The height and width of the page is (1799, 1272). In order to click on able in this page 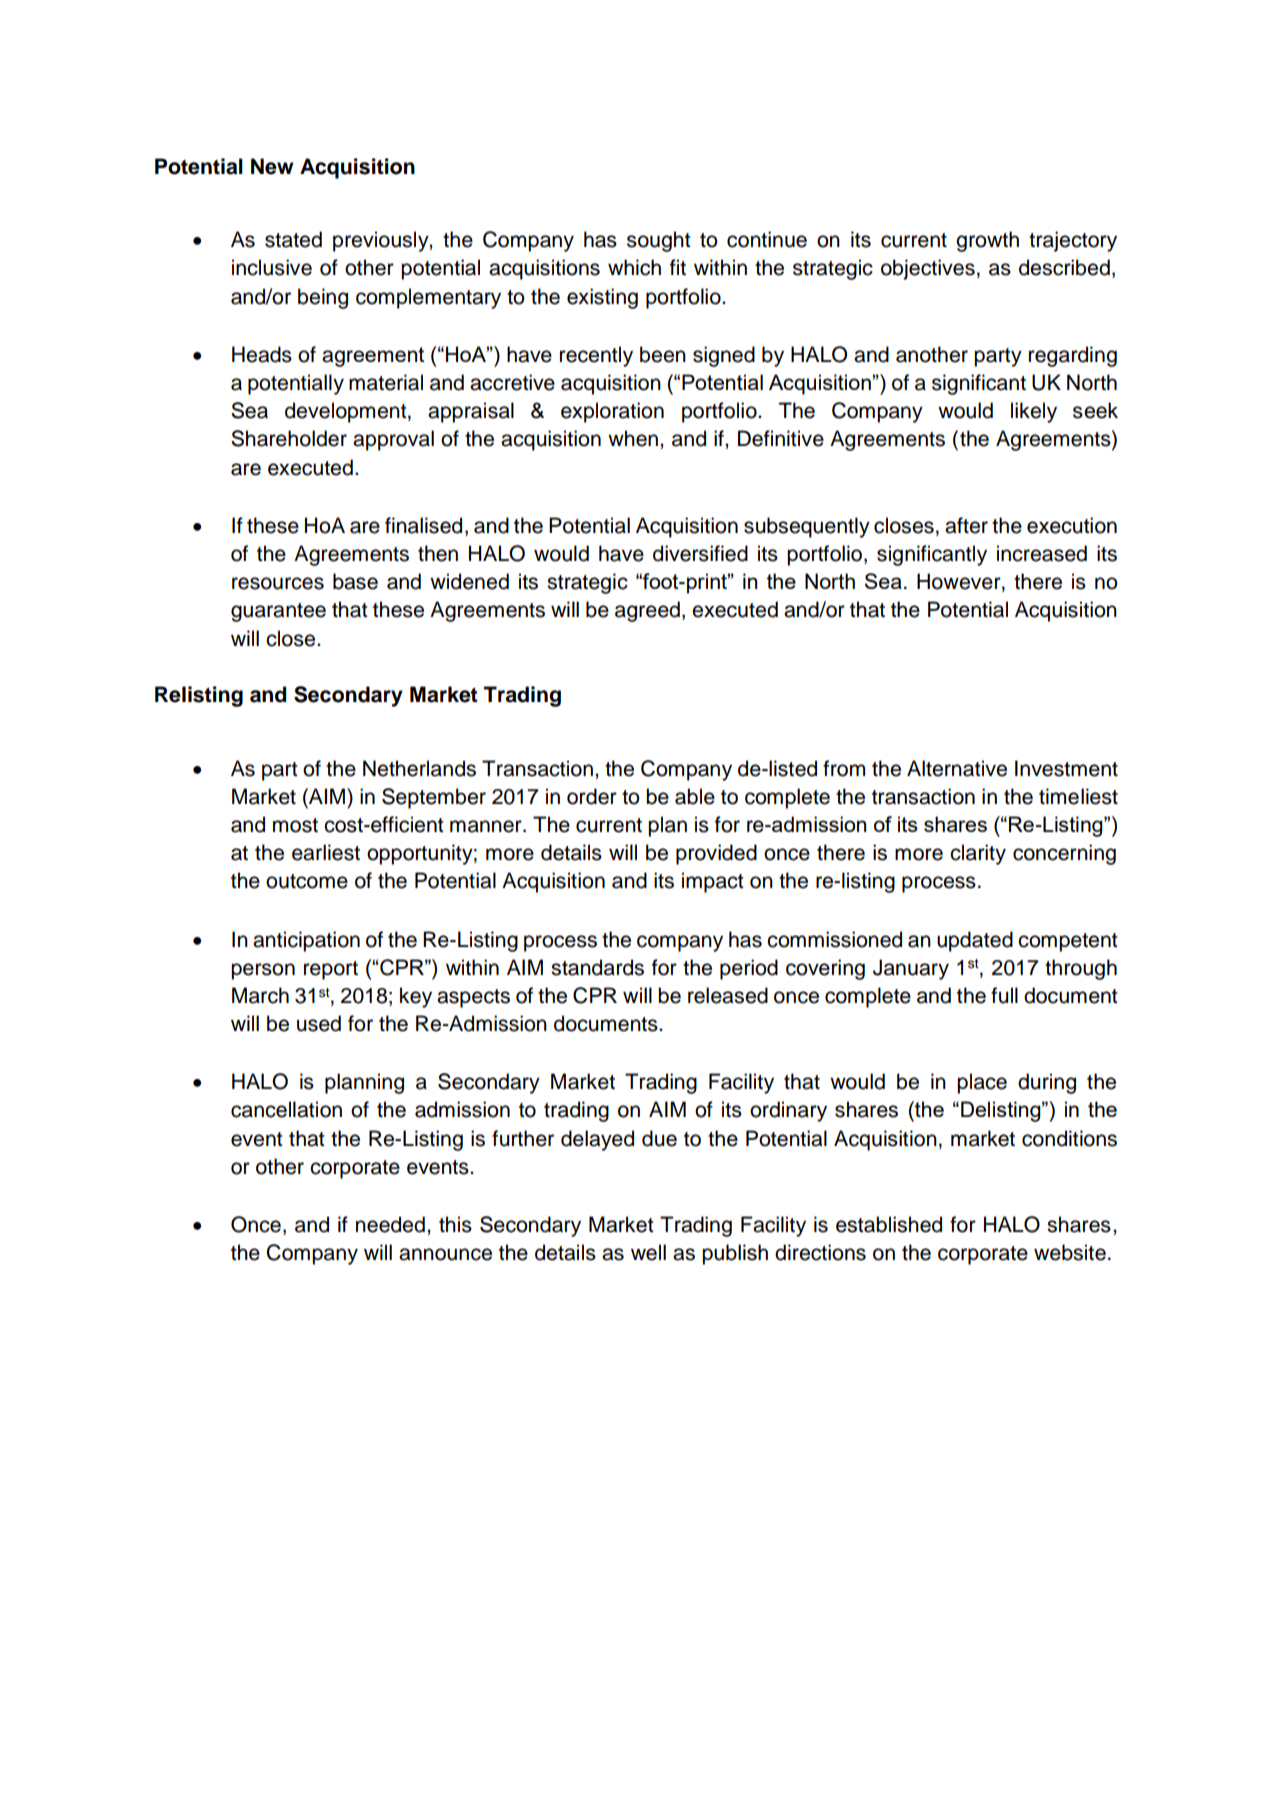, I will do `click(695, 796)`.
